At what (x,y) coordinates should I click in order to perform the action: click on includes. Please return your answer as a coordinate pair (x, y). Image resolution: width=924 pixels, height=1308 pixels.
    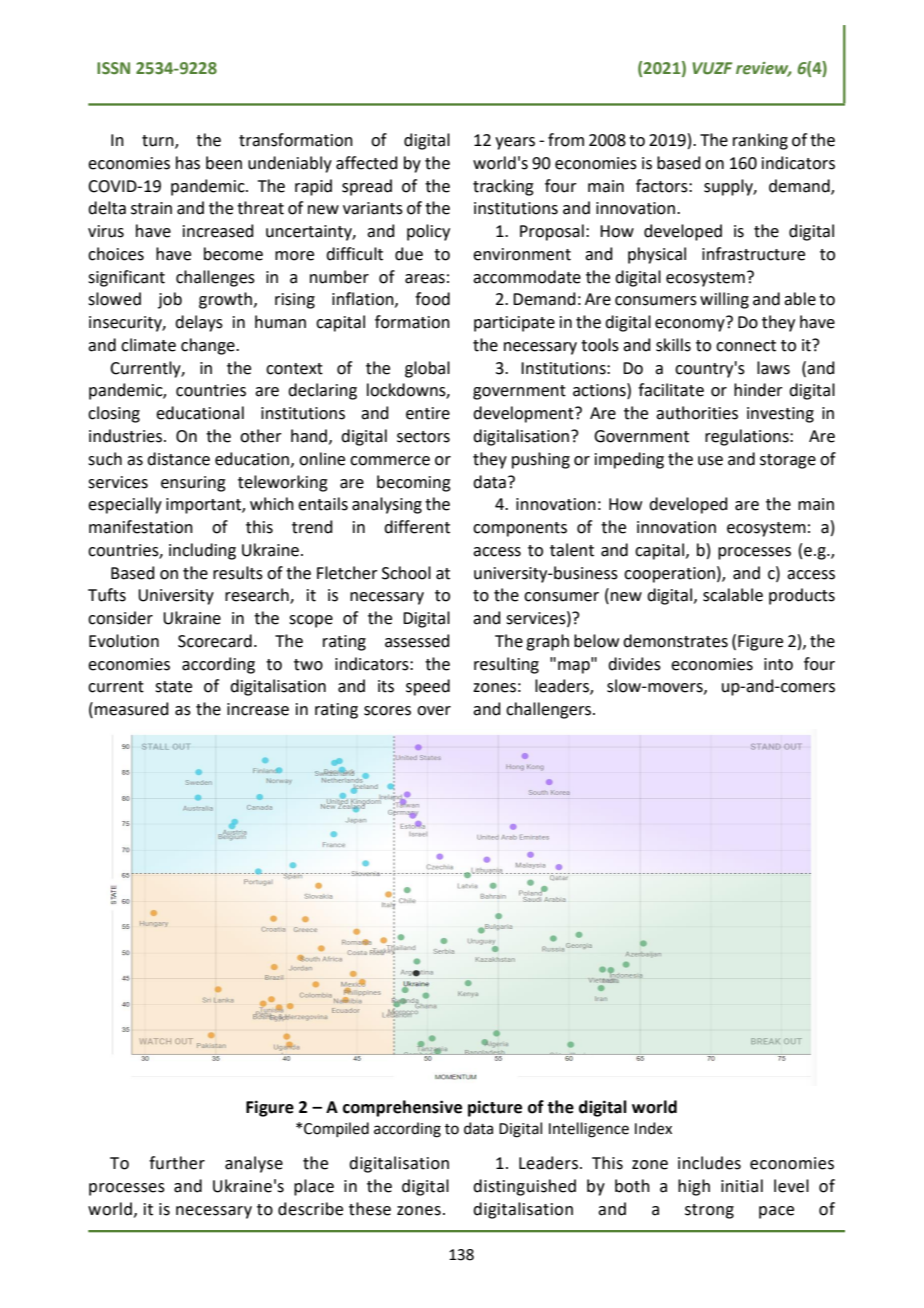
    Looking at the image, I should click on (709, 1163).
